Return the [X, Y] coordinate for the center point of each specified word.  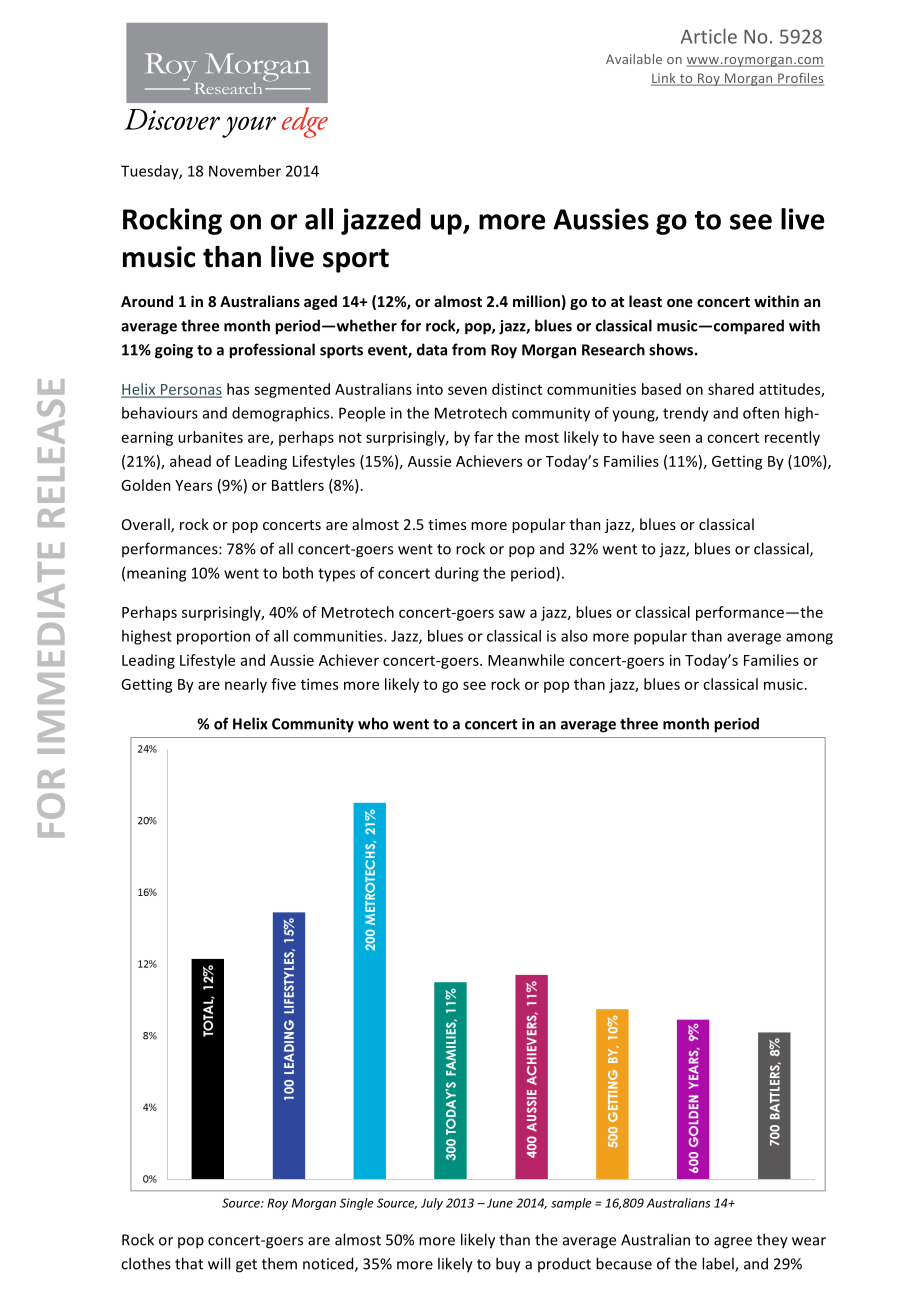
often [761, 413]
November [245, 171]
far [483, 437]
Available [634, 59]
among [809, 639]
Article [709, 36]
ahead [190, 461]
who [373, 723]
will [219, 1263]
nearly [246, 685]
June [500, 1203]
